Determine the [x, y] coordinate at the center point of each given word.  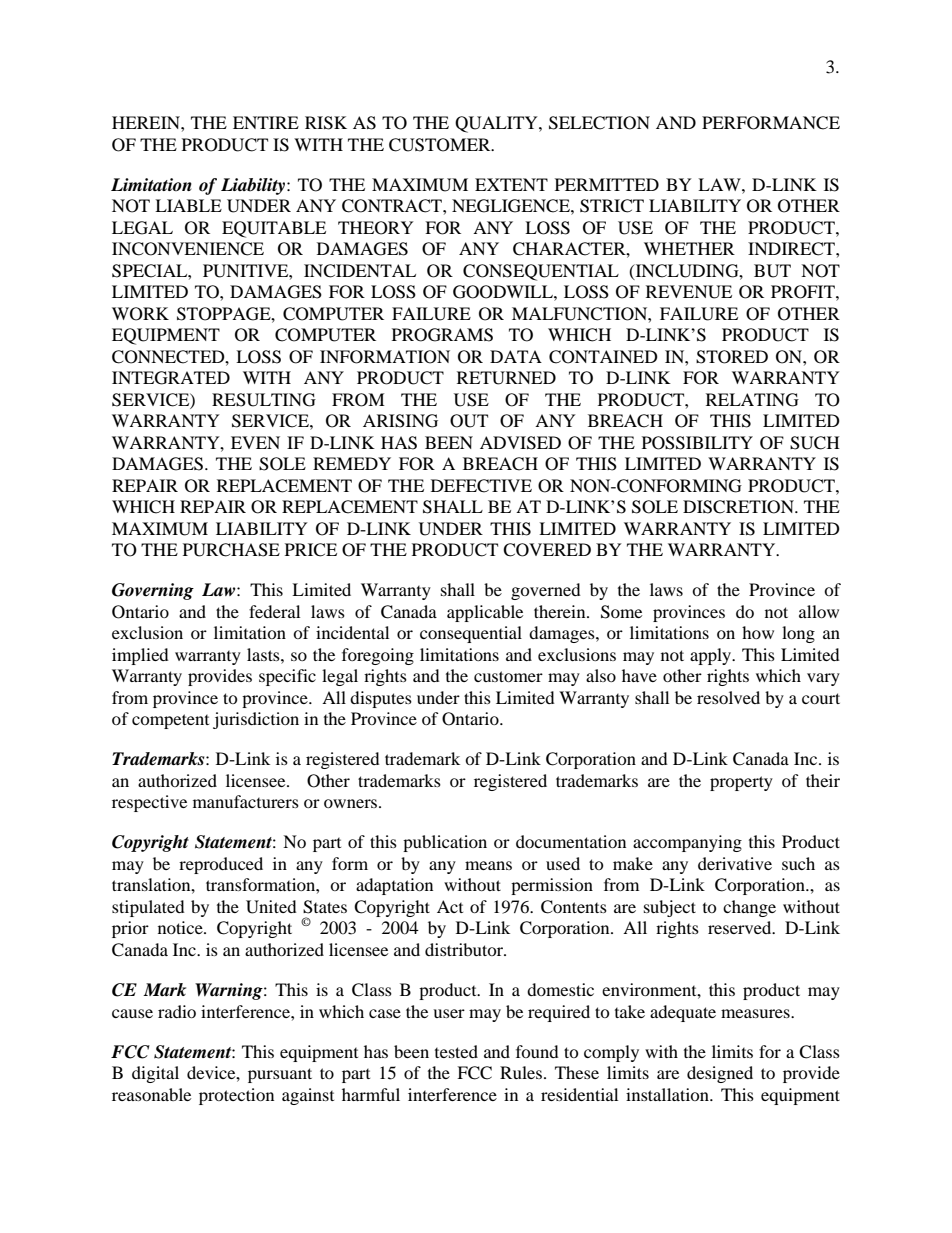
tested [456, 1051]
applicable [485, 613]
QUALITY [497, 124]
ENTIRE [266, 122]
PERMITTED [607, 184]
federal [274, 611]
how [758, 632]
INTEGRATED [171, 378]
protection [236, 1096]
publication [445, 843]
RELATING [752, 400]
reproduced [221, 865]
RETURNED [506, 378]
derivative [735, 863]
